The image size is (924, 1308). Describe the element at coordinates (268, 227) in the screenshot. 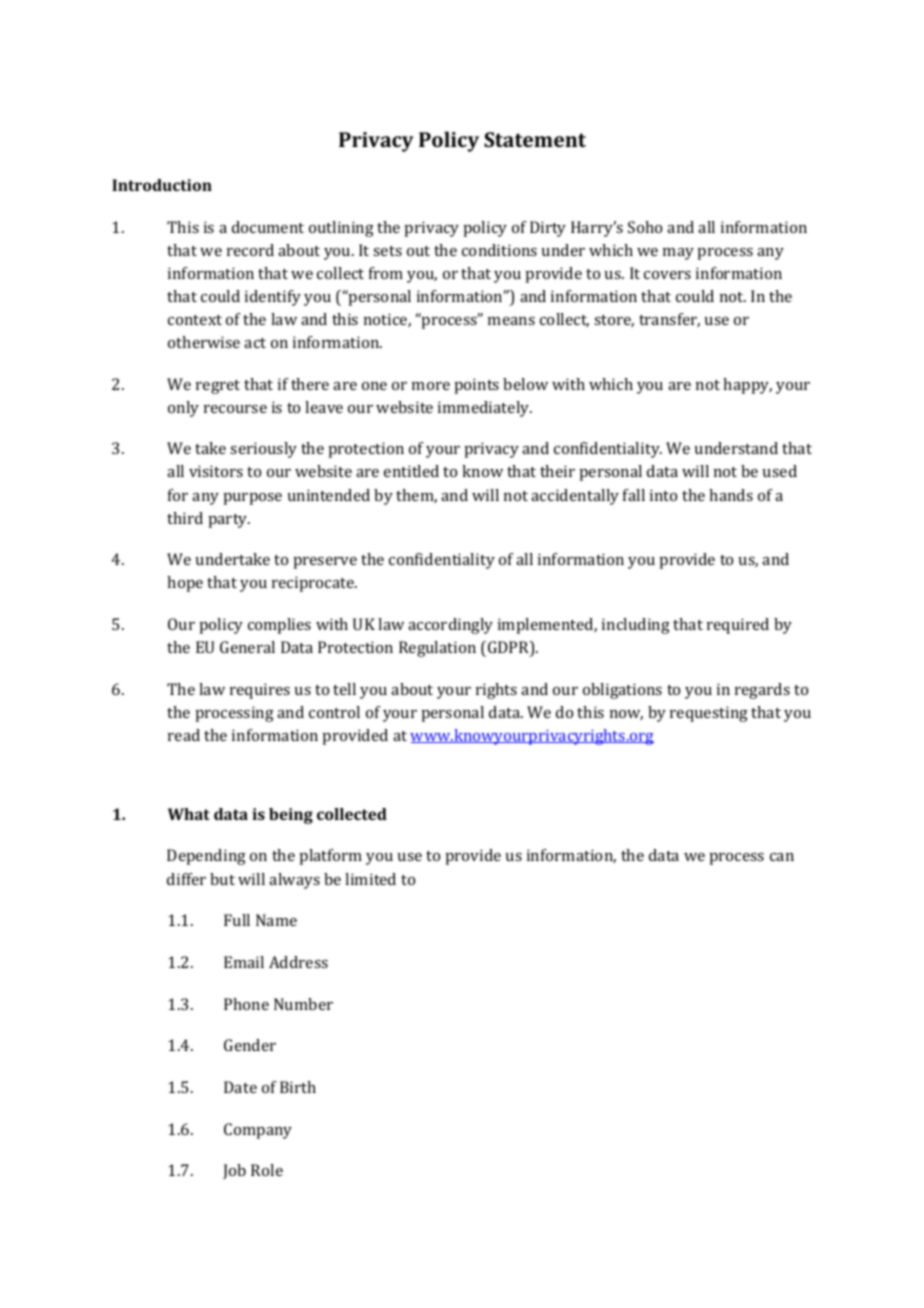

I see `document` at that location.
